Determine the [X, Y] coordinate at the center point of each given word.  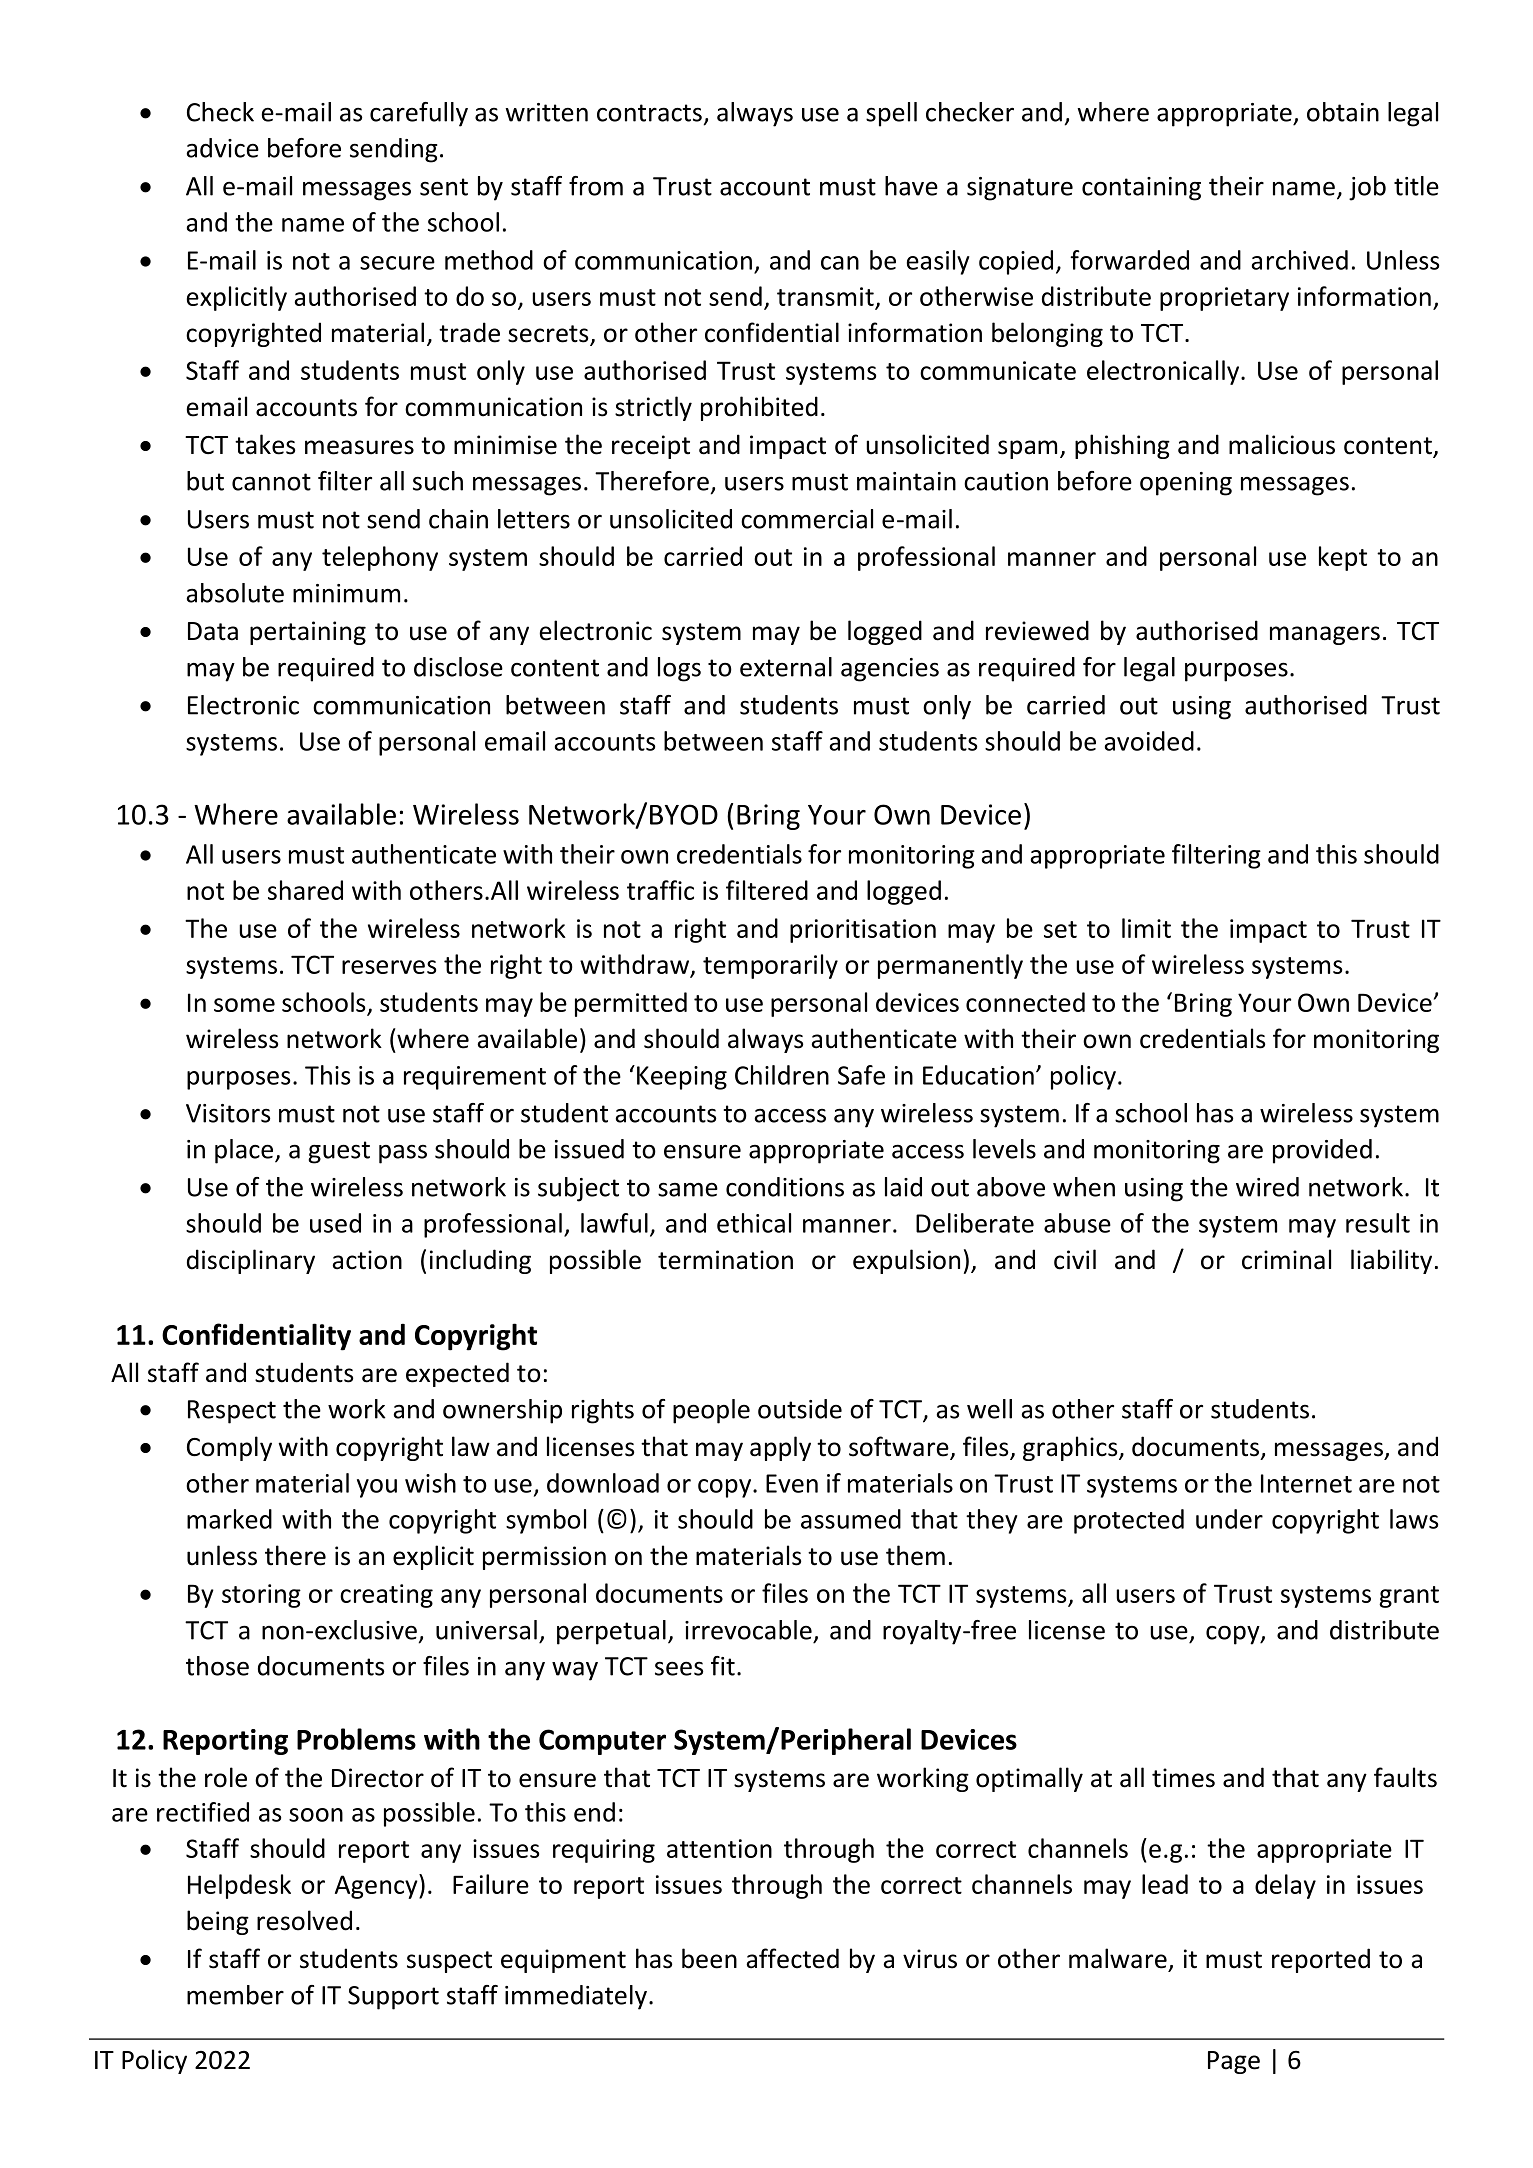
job [1367, 188]
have [911, 186]
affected [792, 1958]
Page [1234, 2062]
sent [444, 187]
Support [393, 1998]
